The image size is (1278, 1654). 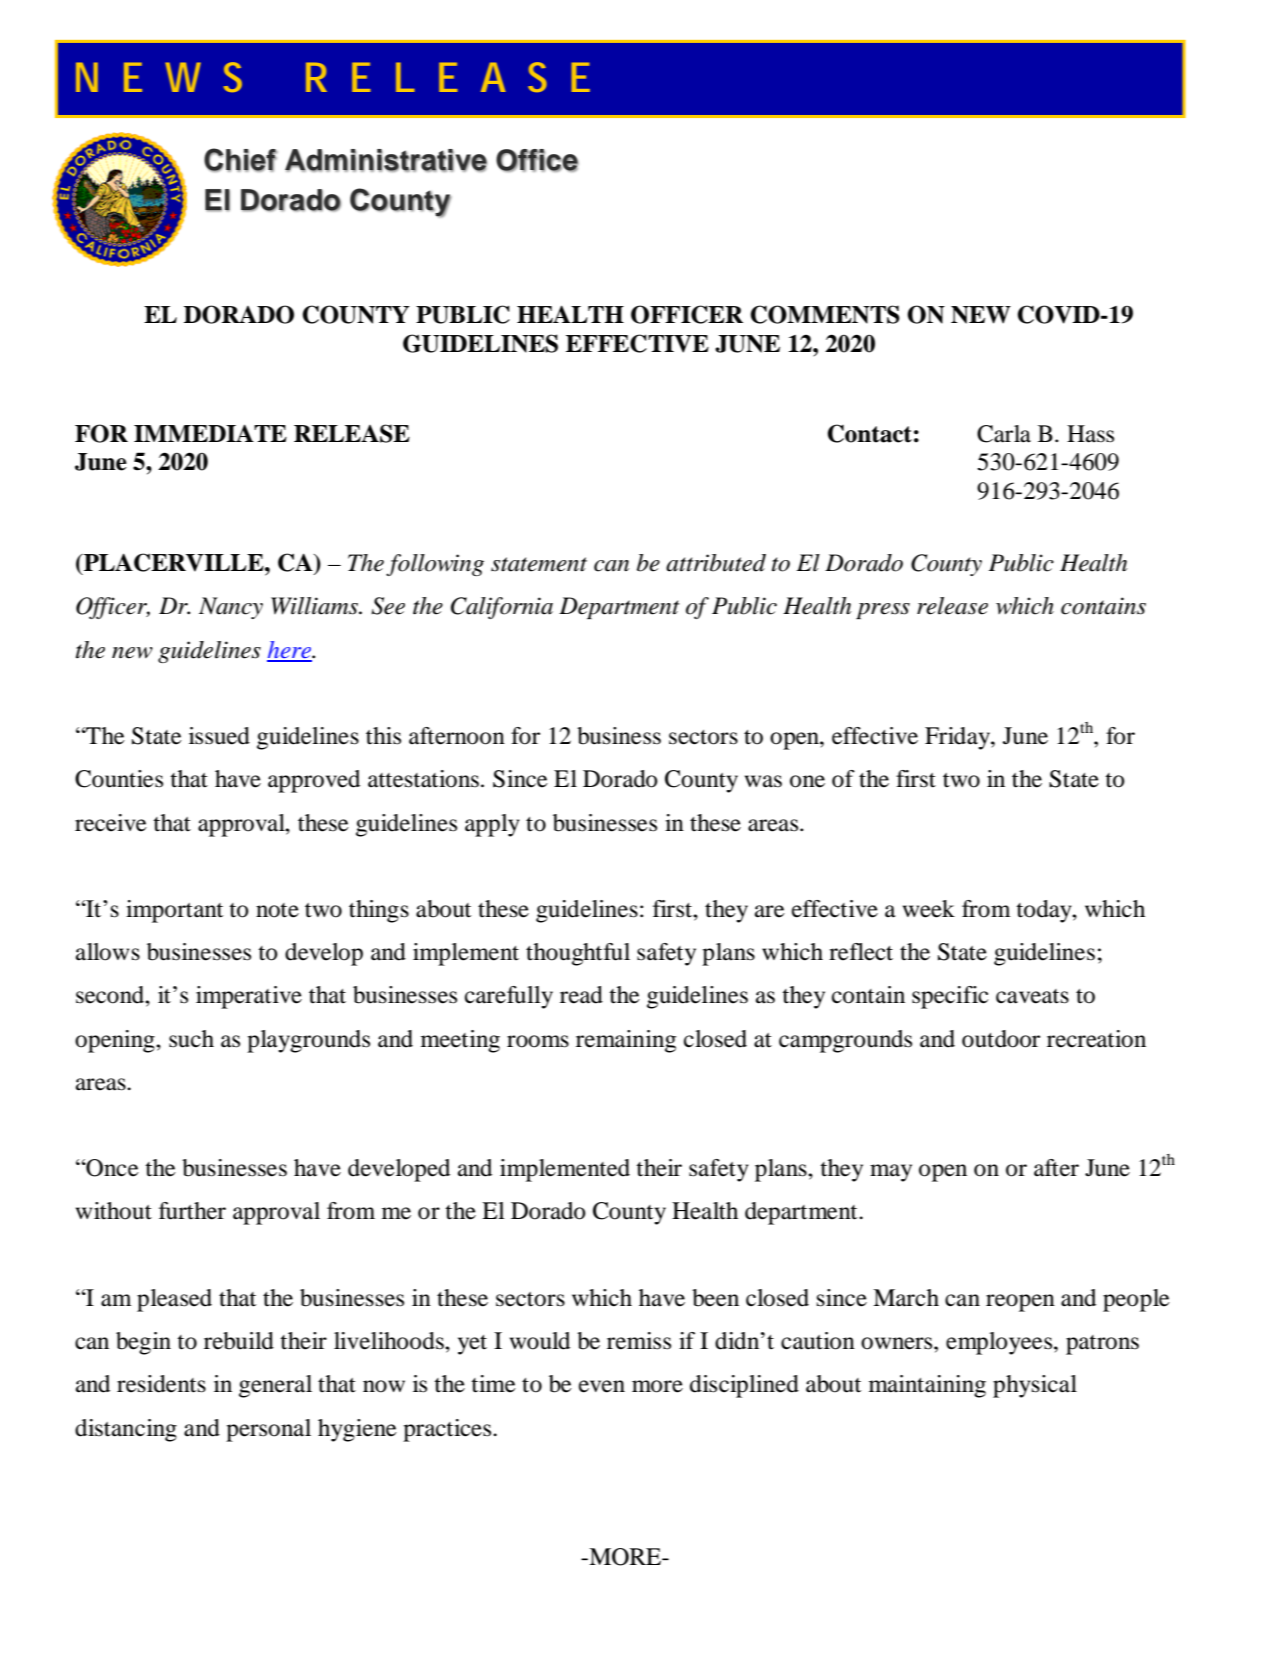 What do you see at coordinates (716, 563) in the page?
I see `attributed` at bounding box center [716, 563].
